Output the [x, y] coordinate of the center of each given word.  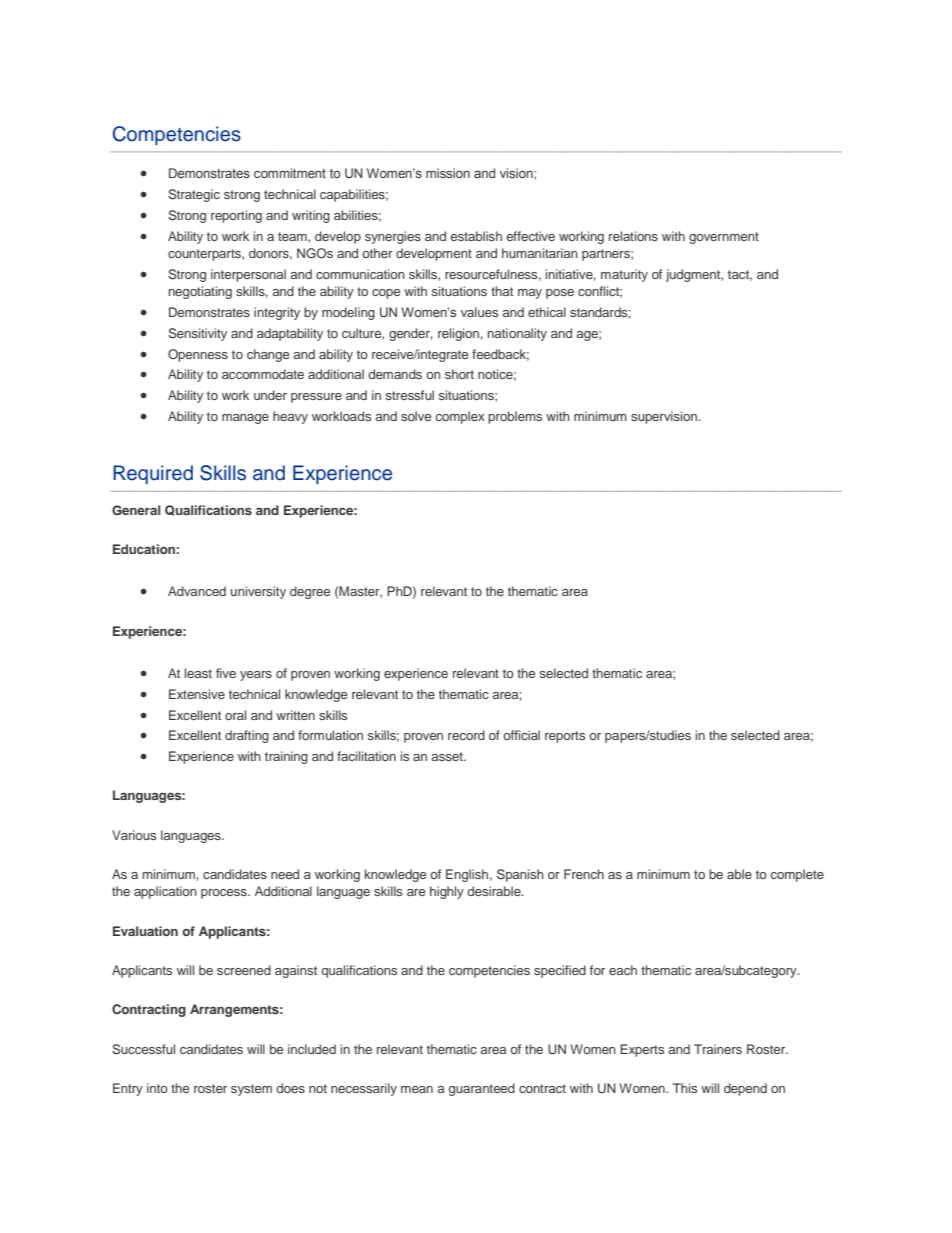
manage [245, 419]
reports [565, 737]
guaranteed [482, 1089]
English [467, 875]
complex [460, 417]
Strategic [194, 195]
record [466, 735]
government [724, 238]
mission [448, 173]
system [251, 1090]
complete [797, 875]
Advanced [197, 591]
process [225, 894]
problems [515, 417]
